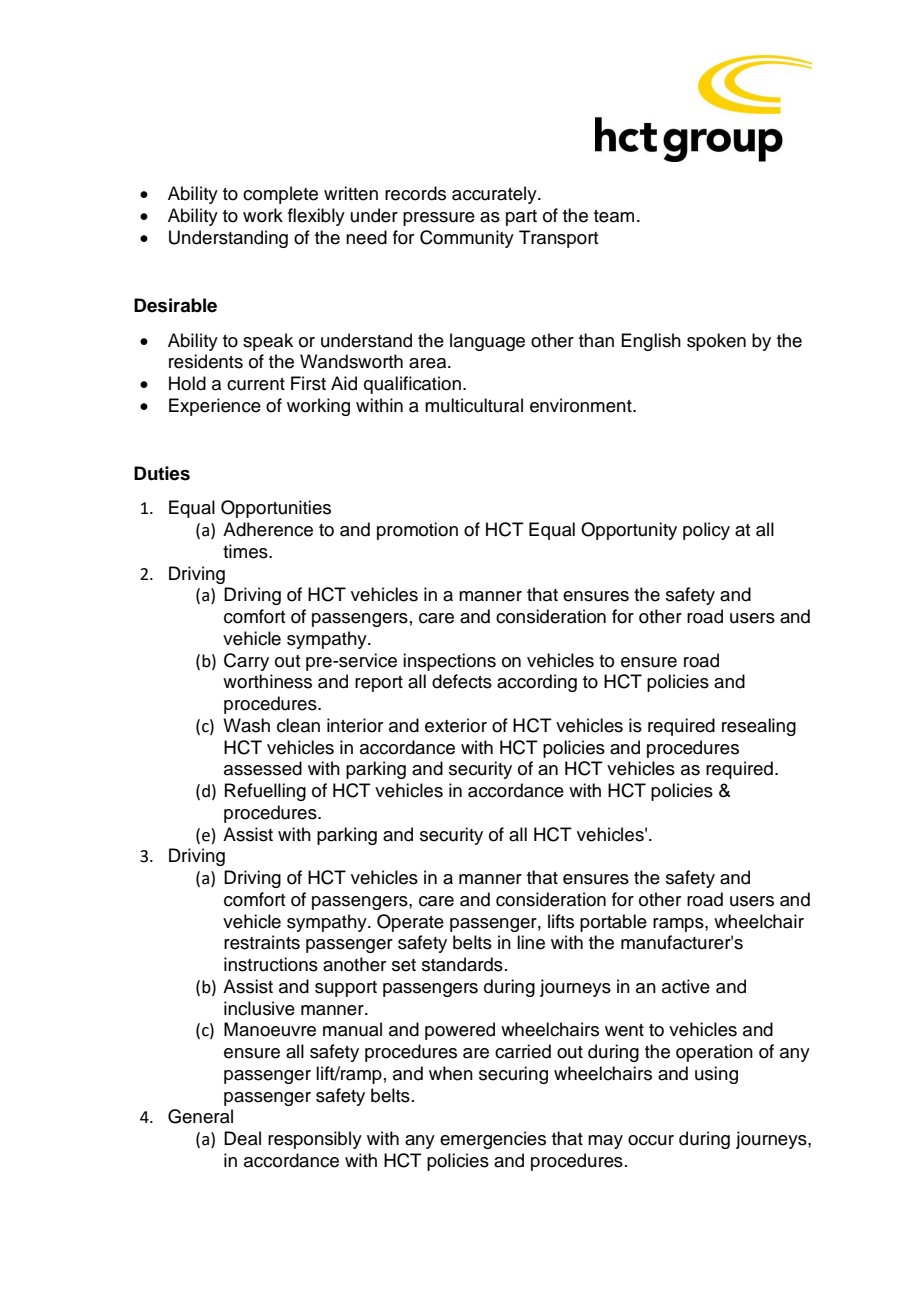 The image size is (924, 1308). What do you see at coordinates (651, 1140) in the screenshot?
I see `occur` at bounding box center [651, 1140].
